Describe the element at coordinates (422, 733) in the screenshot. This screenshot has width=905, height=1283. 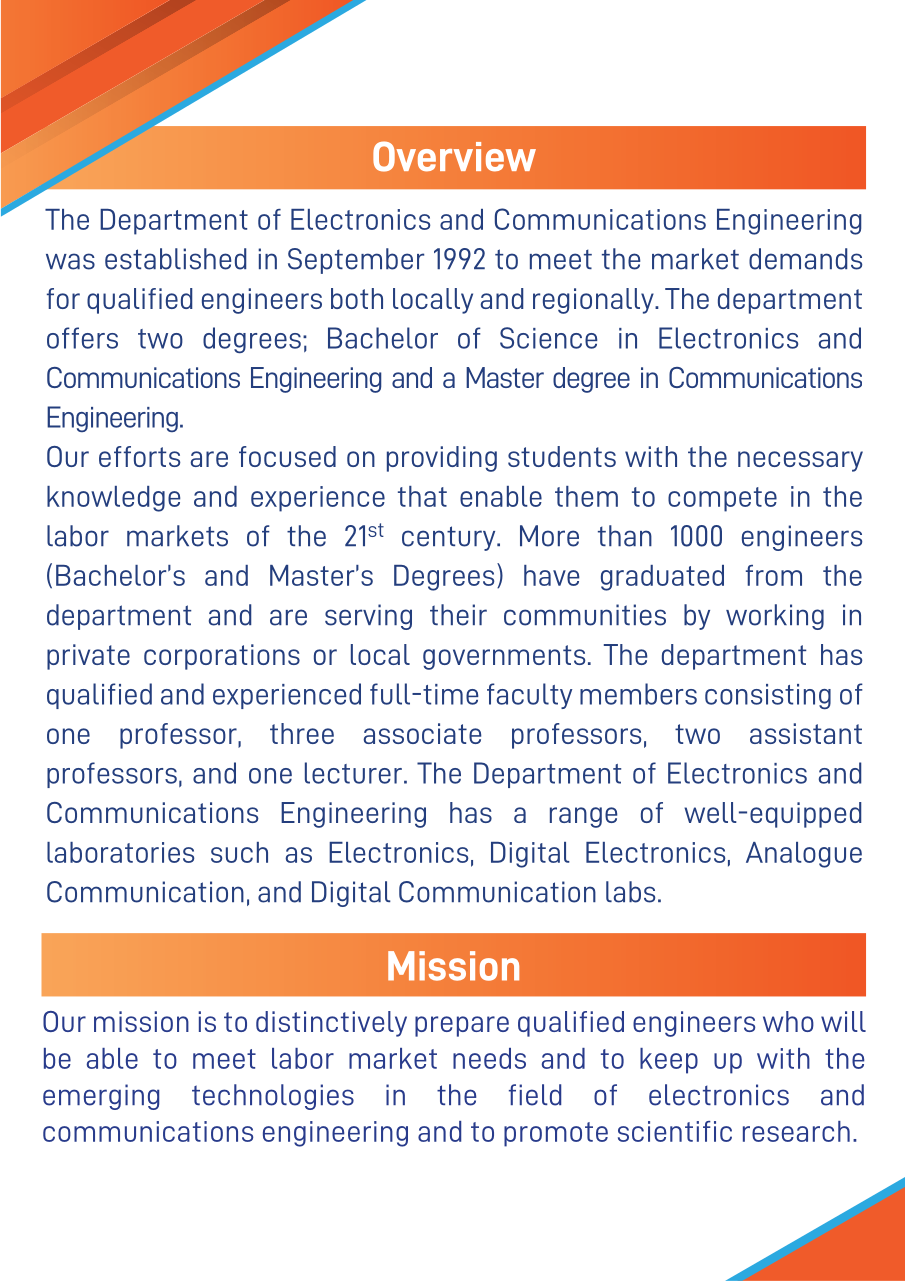
I see `associate` at that location.
